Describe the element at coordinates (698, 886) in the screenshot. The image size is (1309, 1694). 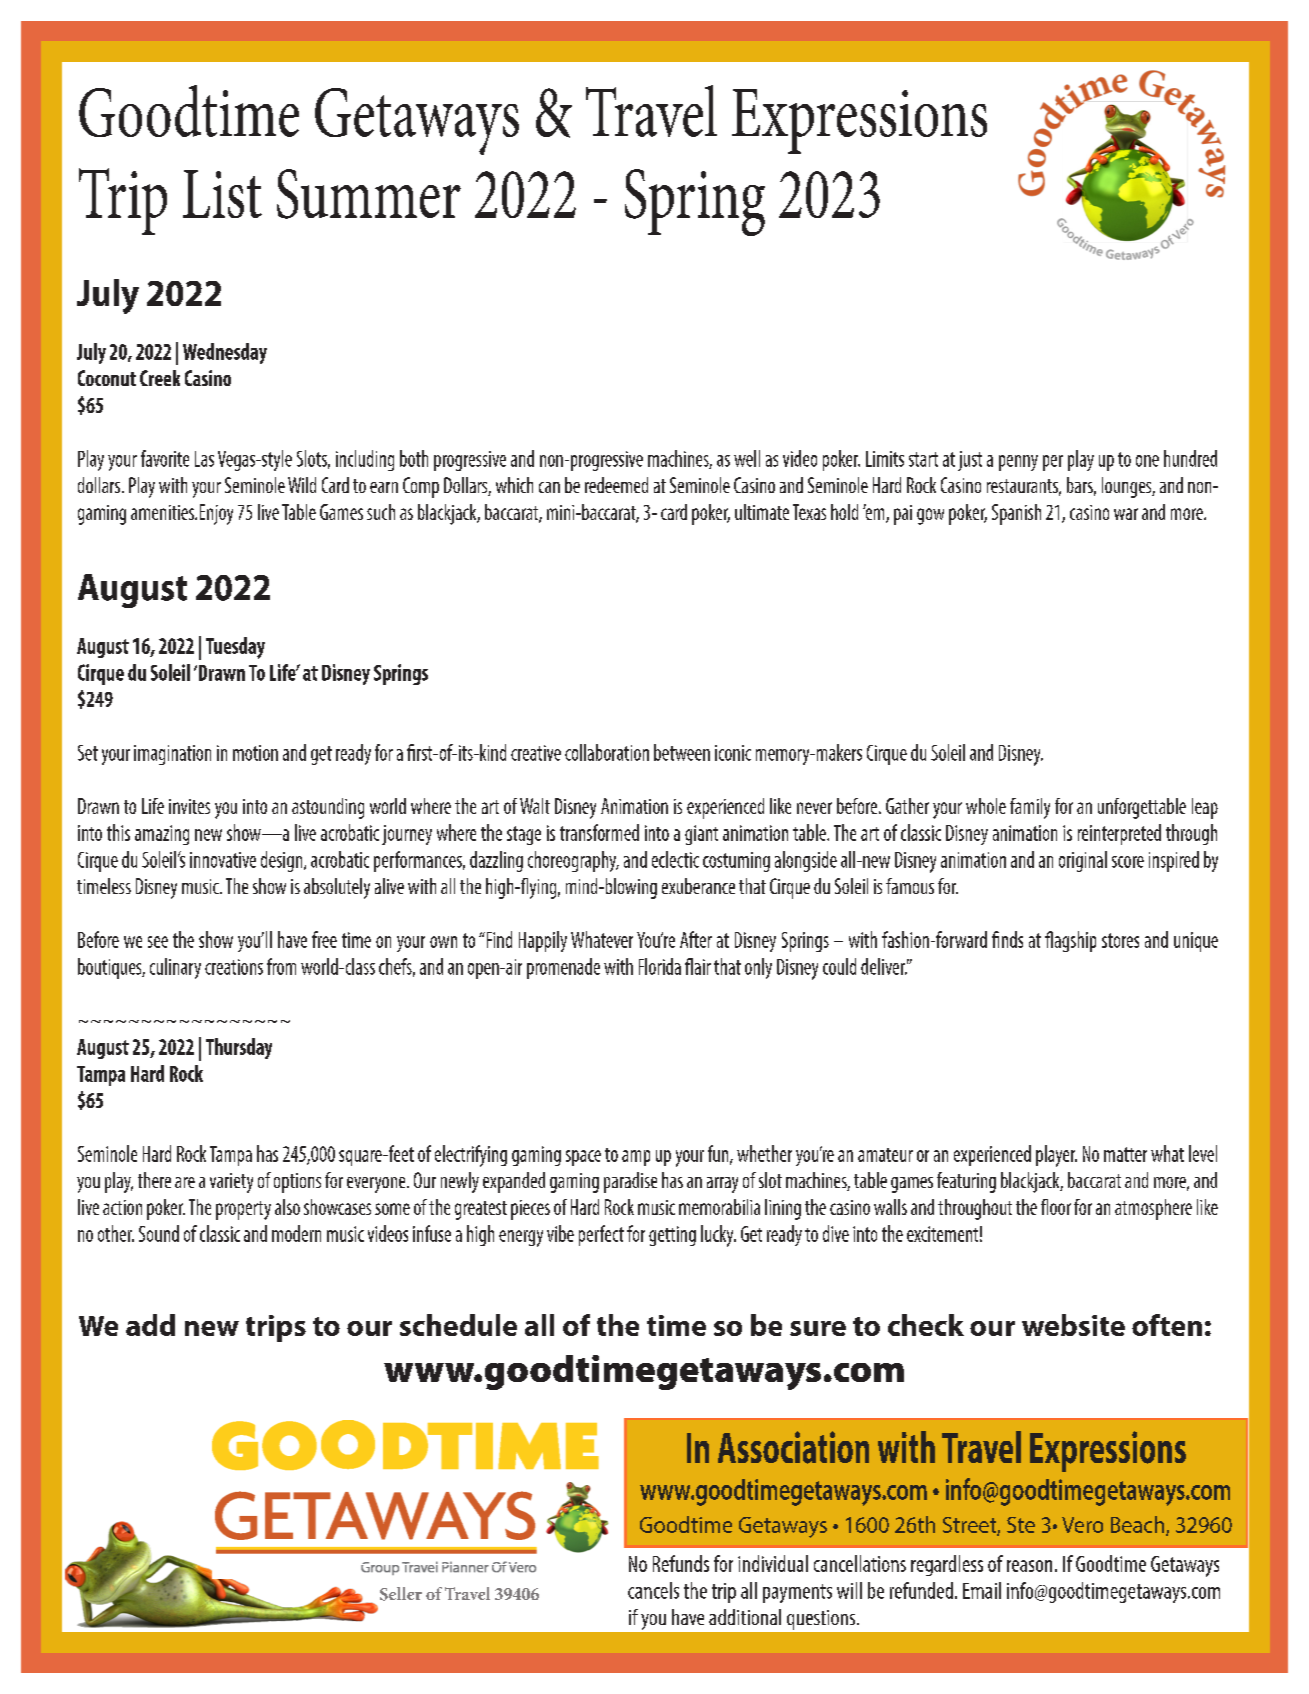
I see `exuberance` at that location.
